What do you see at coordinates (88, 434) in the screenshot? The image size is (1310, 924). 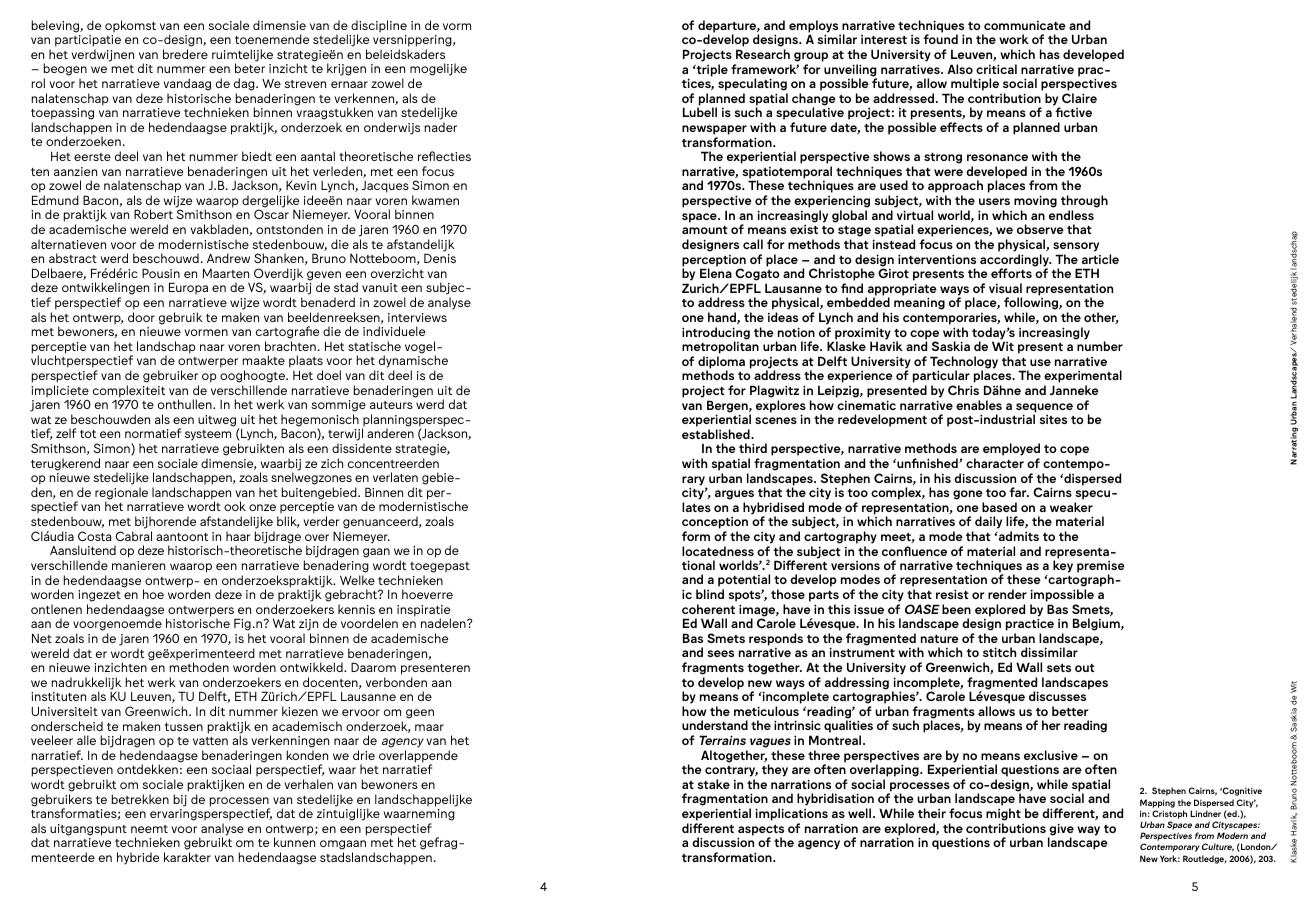 I see `tot` at bounding box center [88, 434].
